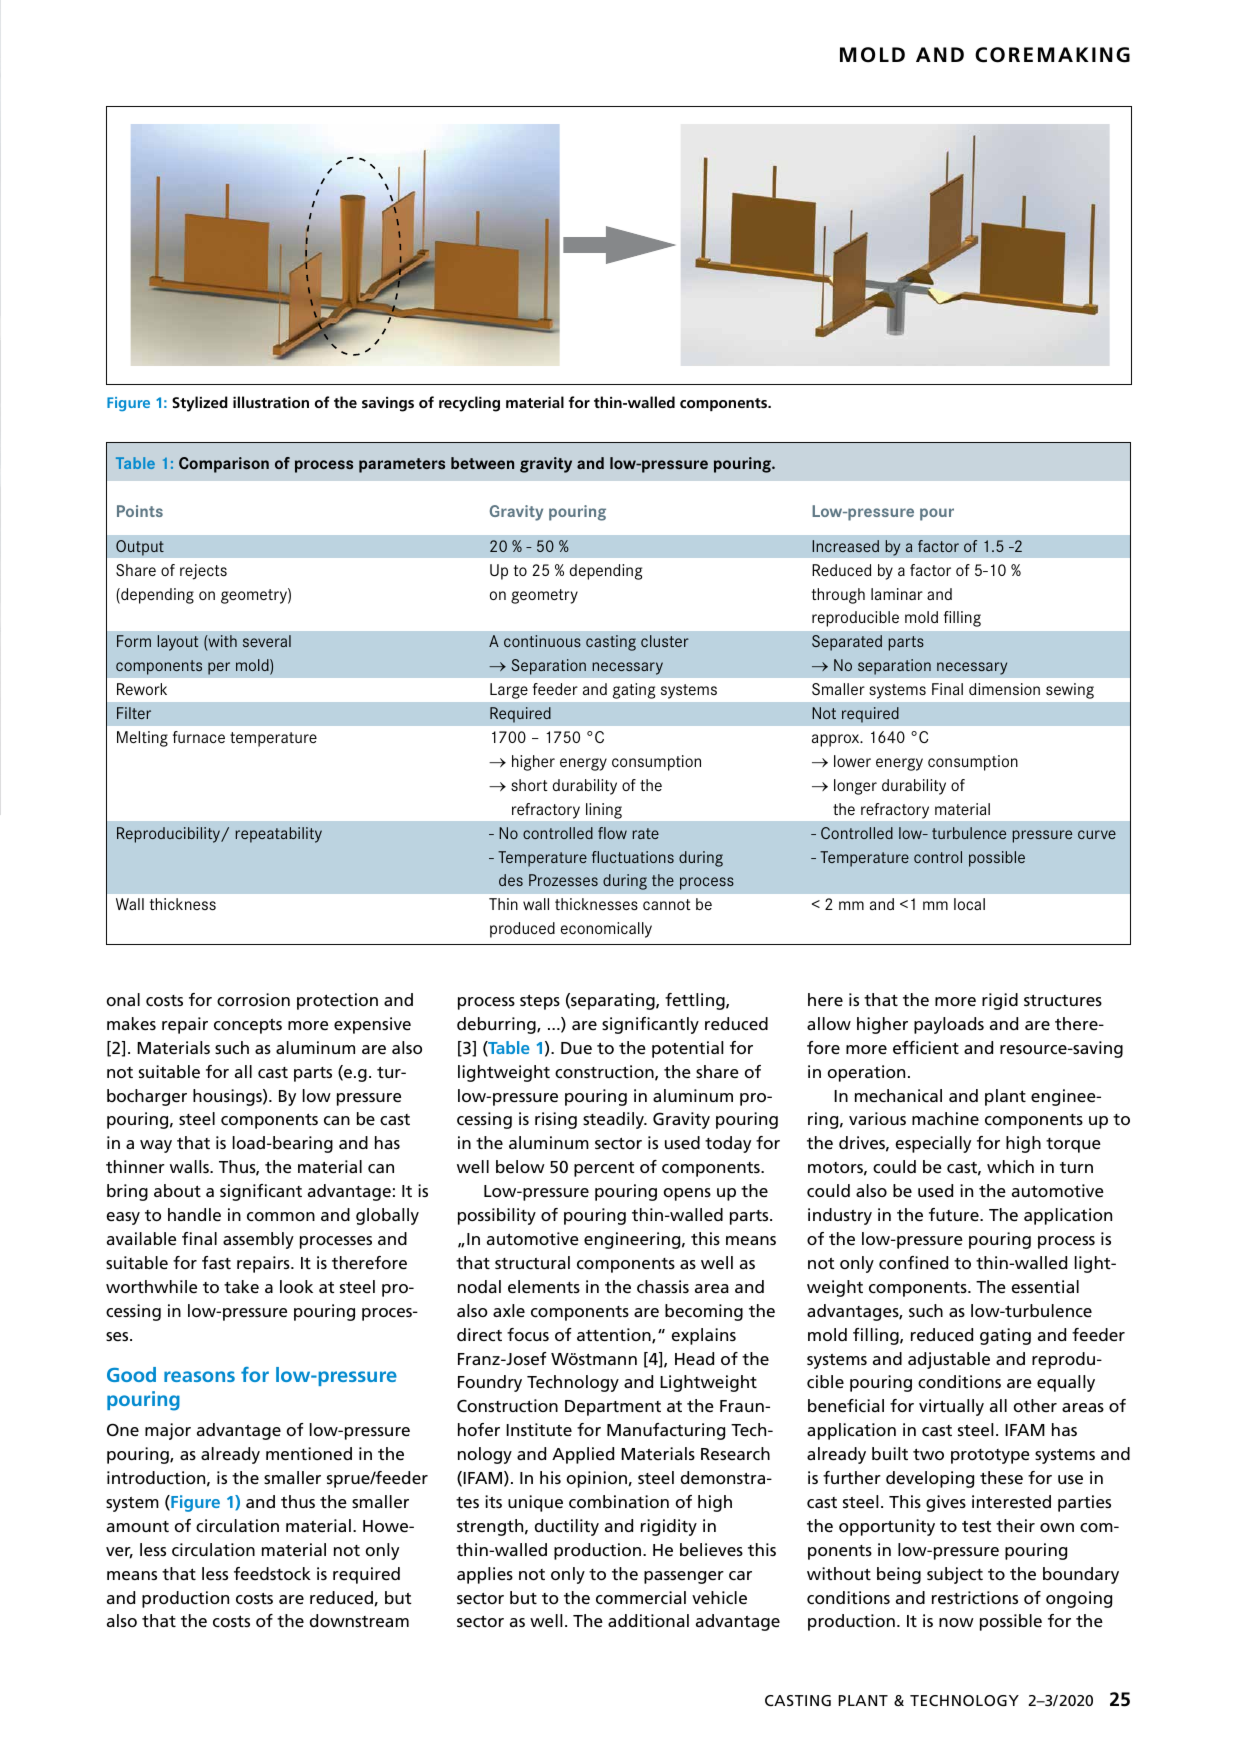  Describe the element at coordinates (1097, 834) in the image. I see `curve` at that location.
